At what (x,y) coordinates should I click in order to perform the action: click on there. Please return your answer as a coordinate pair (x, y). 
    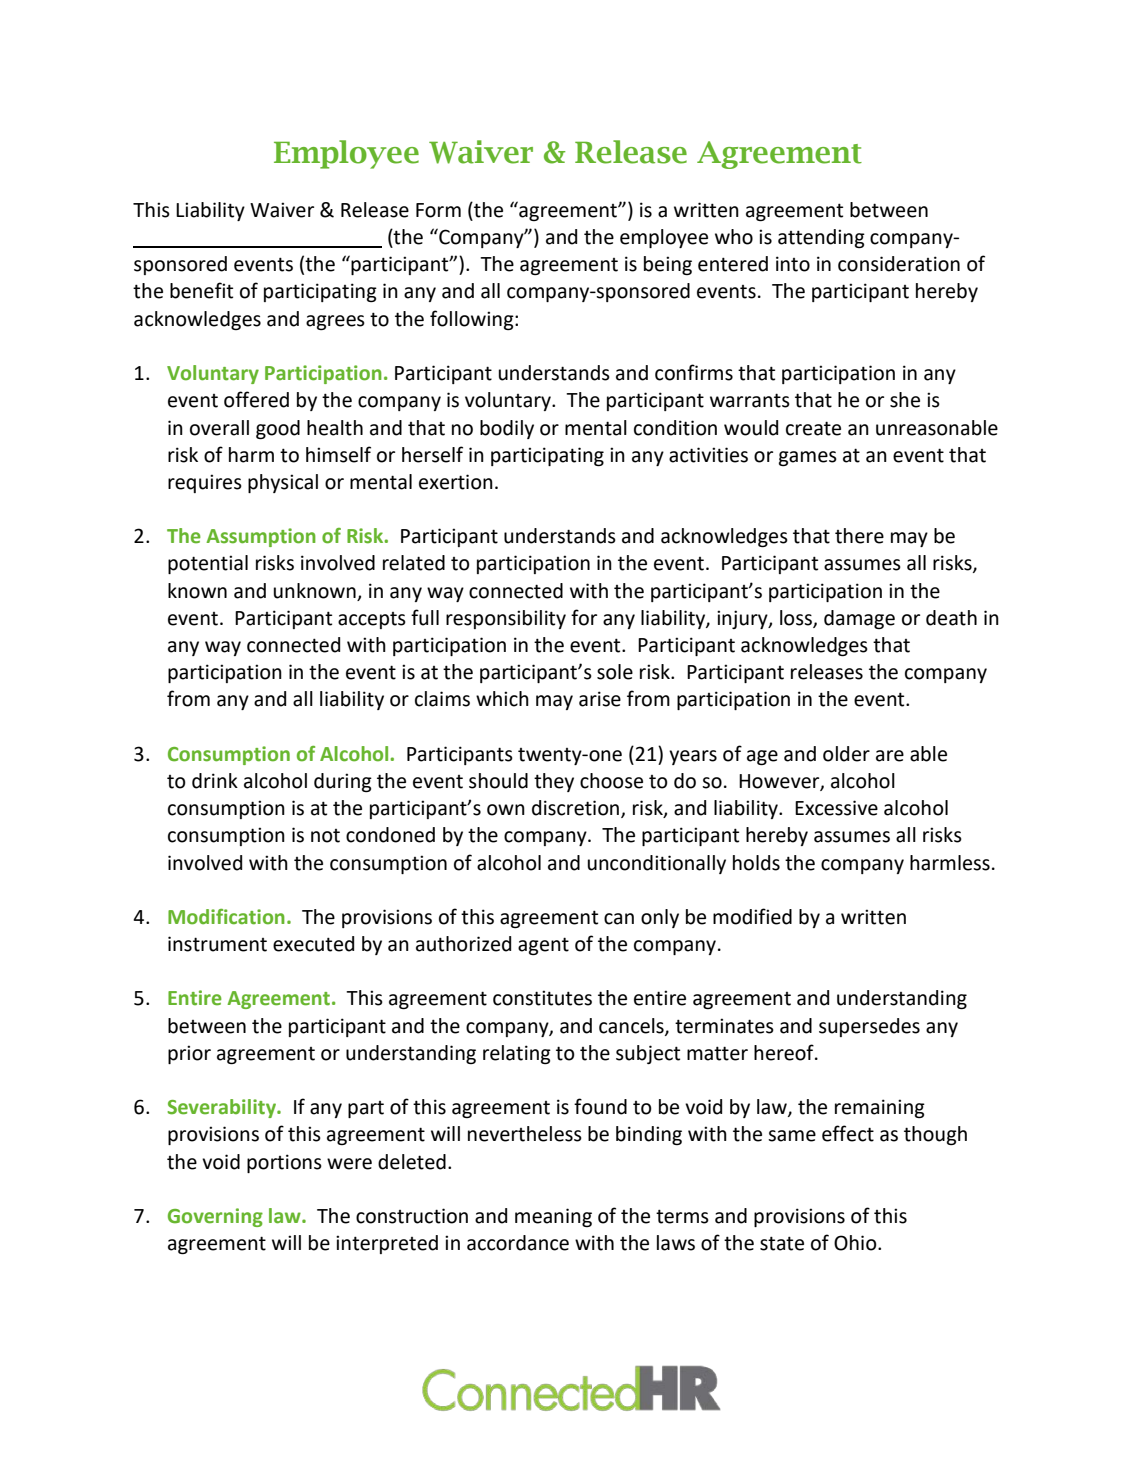
    Looking at the image, I should click on (859, 536).
